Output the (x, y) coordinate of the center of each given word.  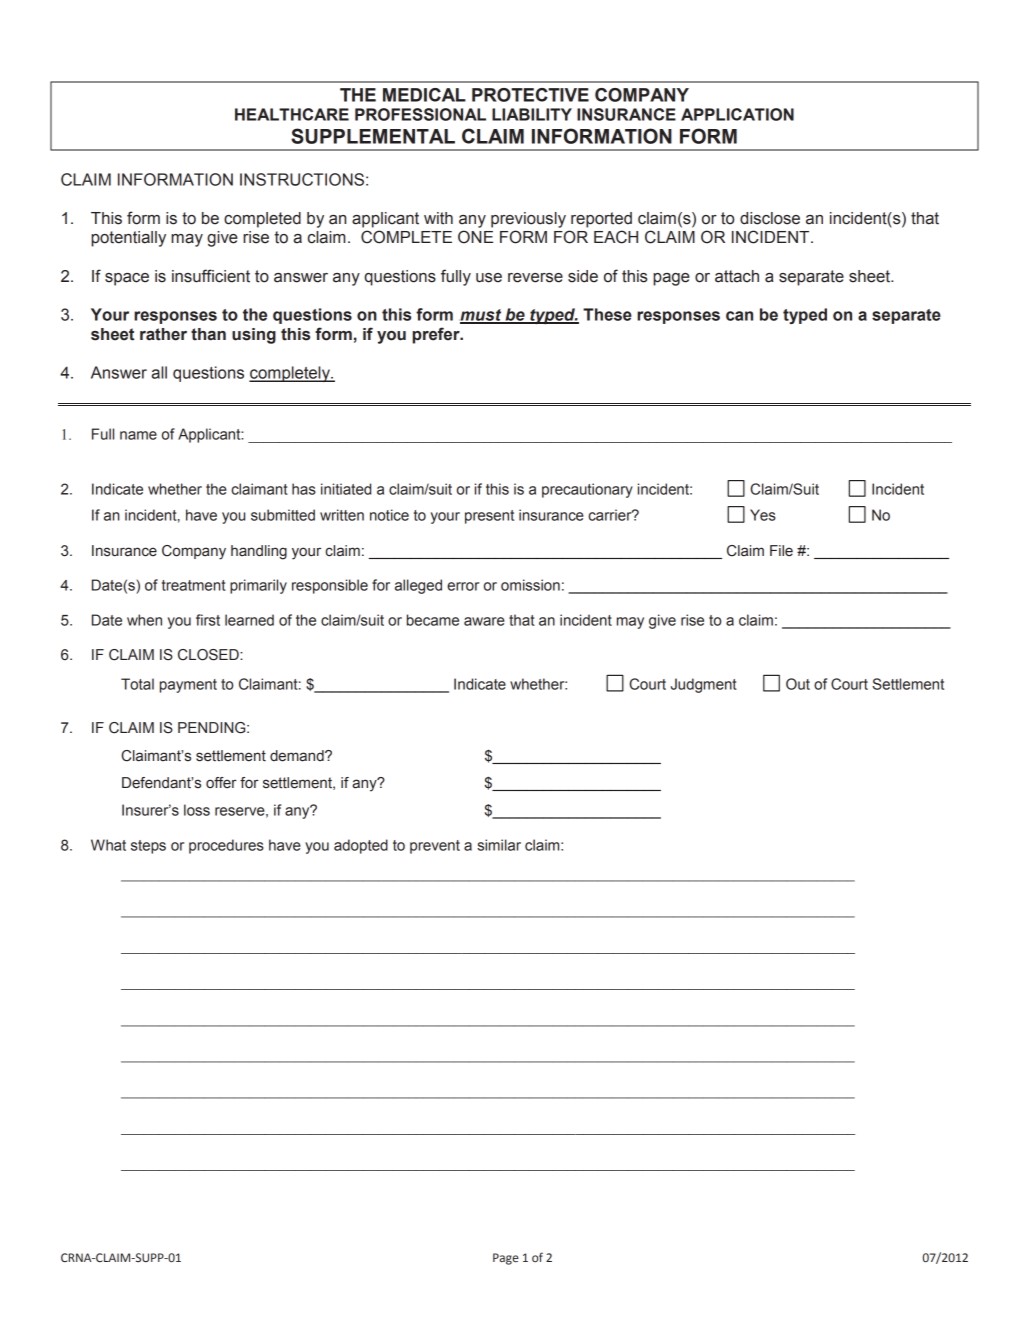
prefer (437, 335)
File (781, 551)
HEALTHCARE (292, 114)
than (208, 334)
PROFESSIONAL (420, 114)
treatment (194, 585)
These (607, 314)
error (463, 586)
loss (197, 810)
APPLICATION (737, 114)
